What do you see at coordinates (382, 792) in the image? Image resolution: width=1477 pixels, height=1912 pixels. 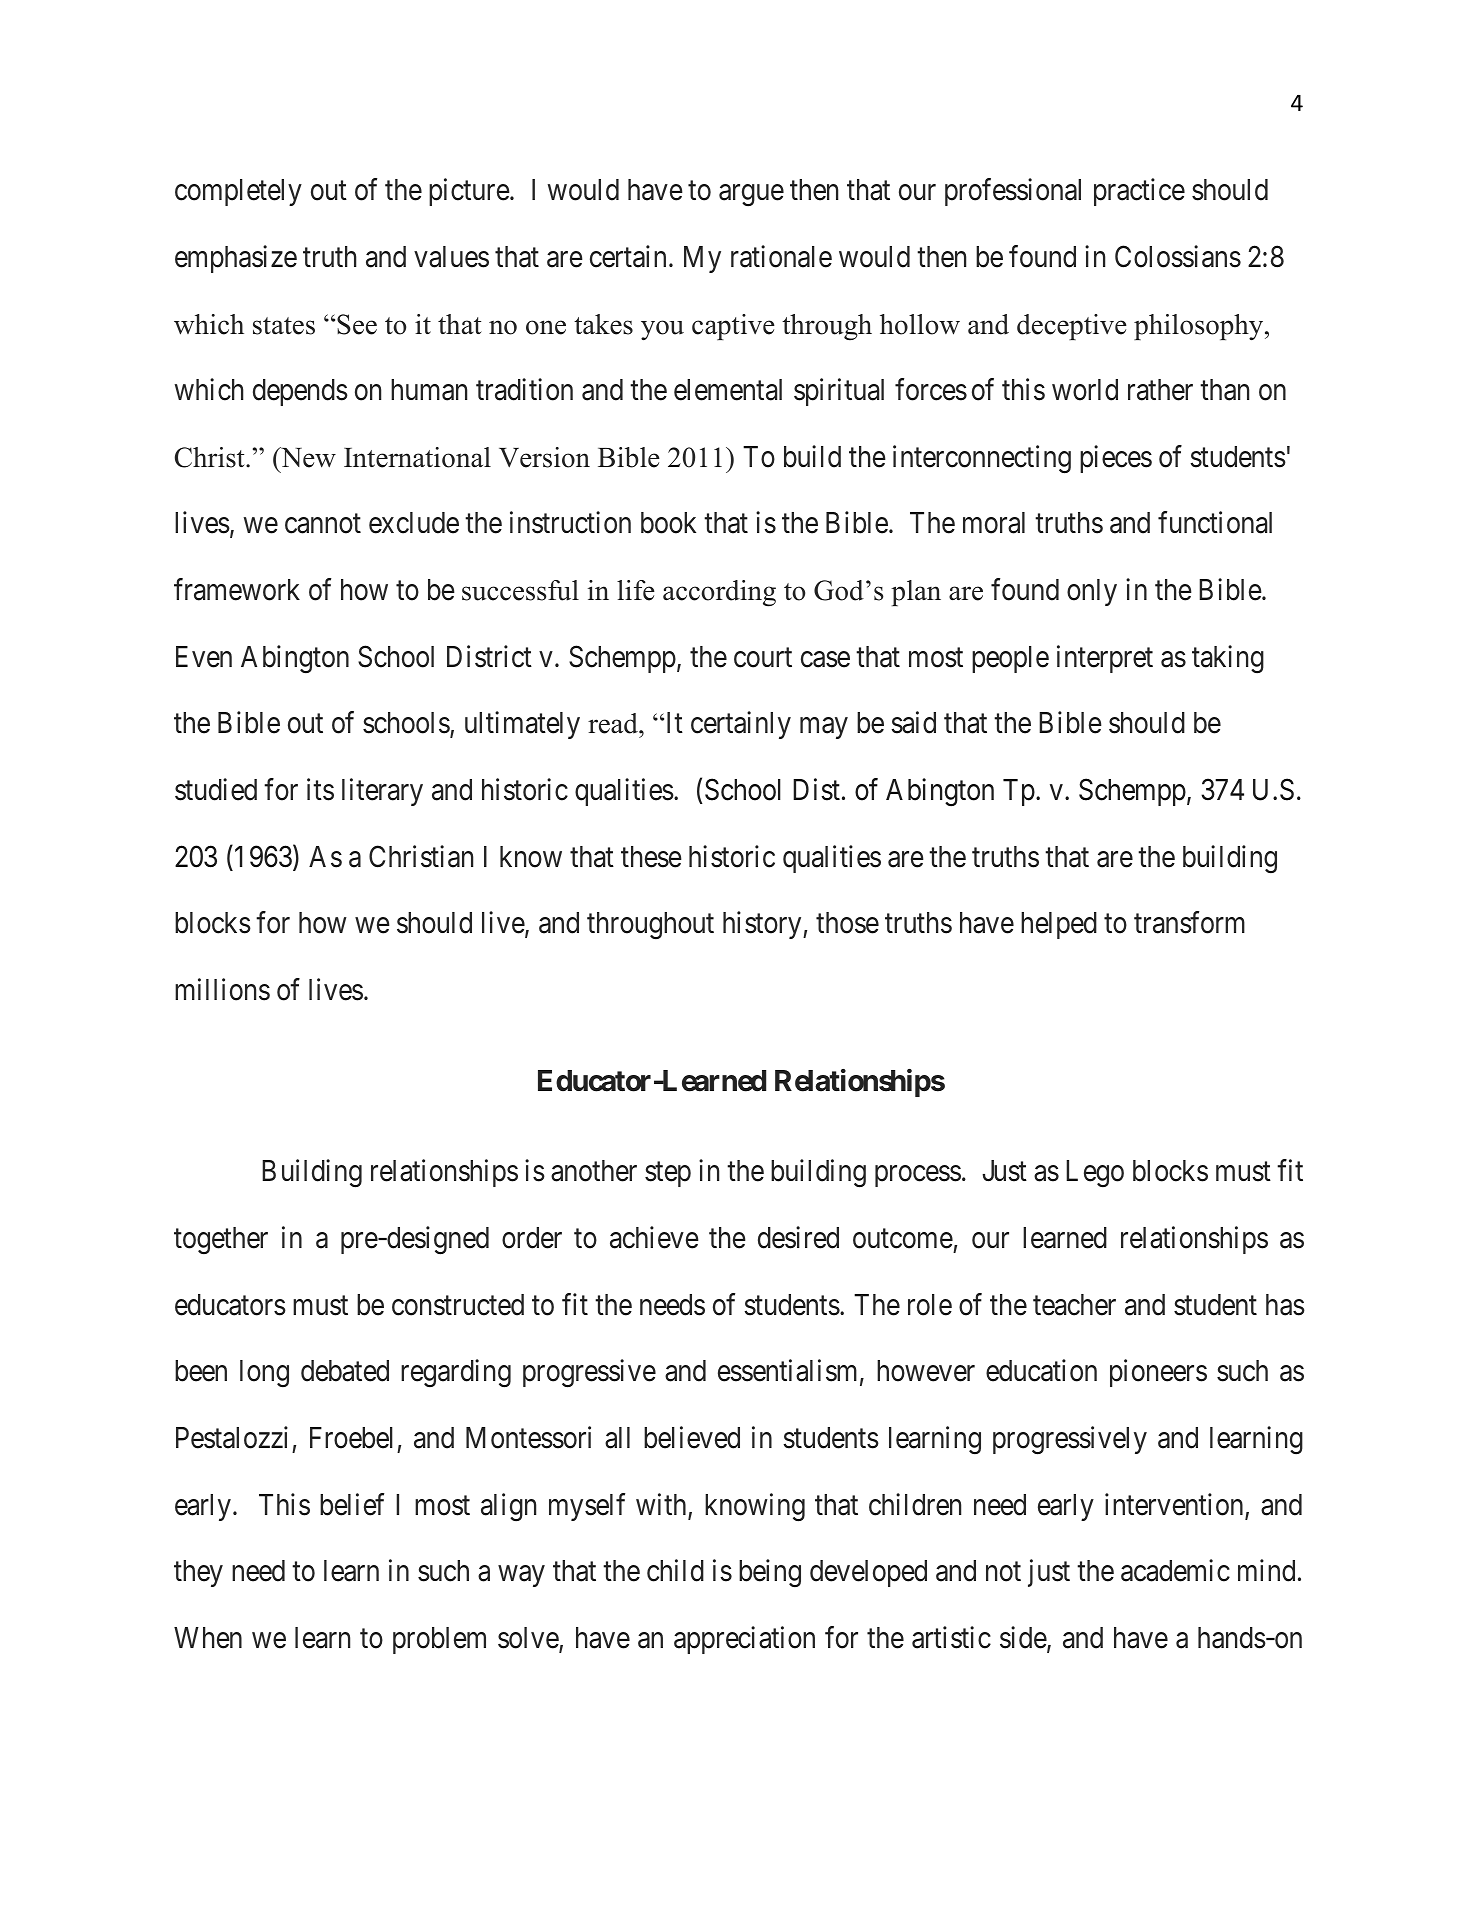 I see `literary` at bounding box center [382, 792].
